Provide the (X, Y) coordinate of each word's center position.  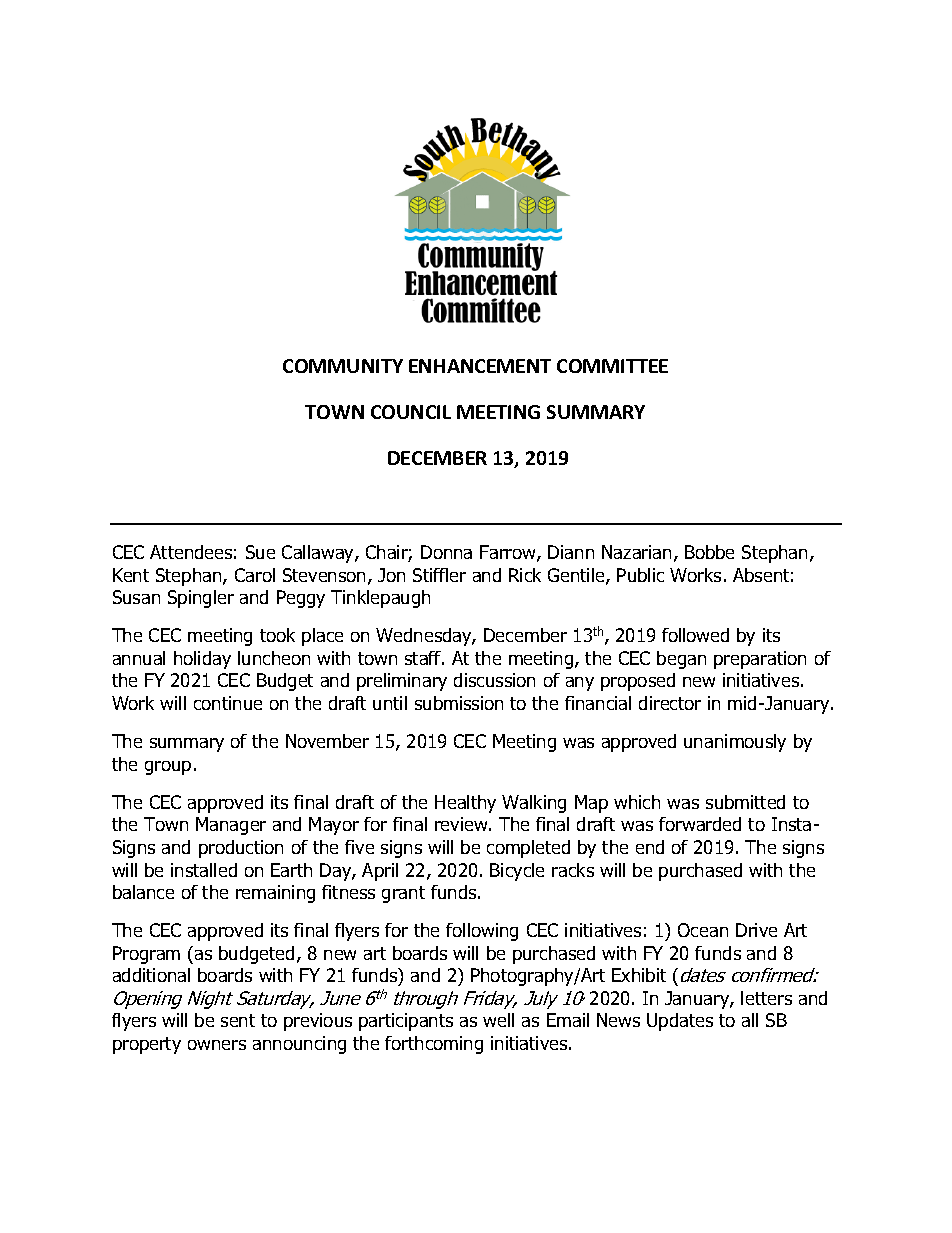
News (618, 1020)
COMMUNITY (343, 366)
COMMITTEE (612, 366)
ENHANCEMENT (480, 366)
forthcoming (434, 1045)
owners (217, 1045)
